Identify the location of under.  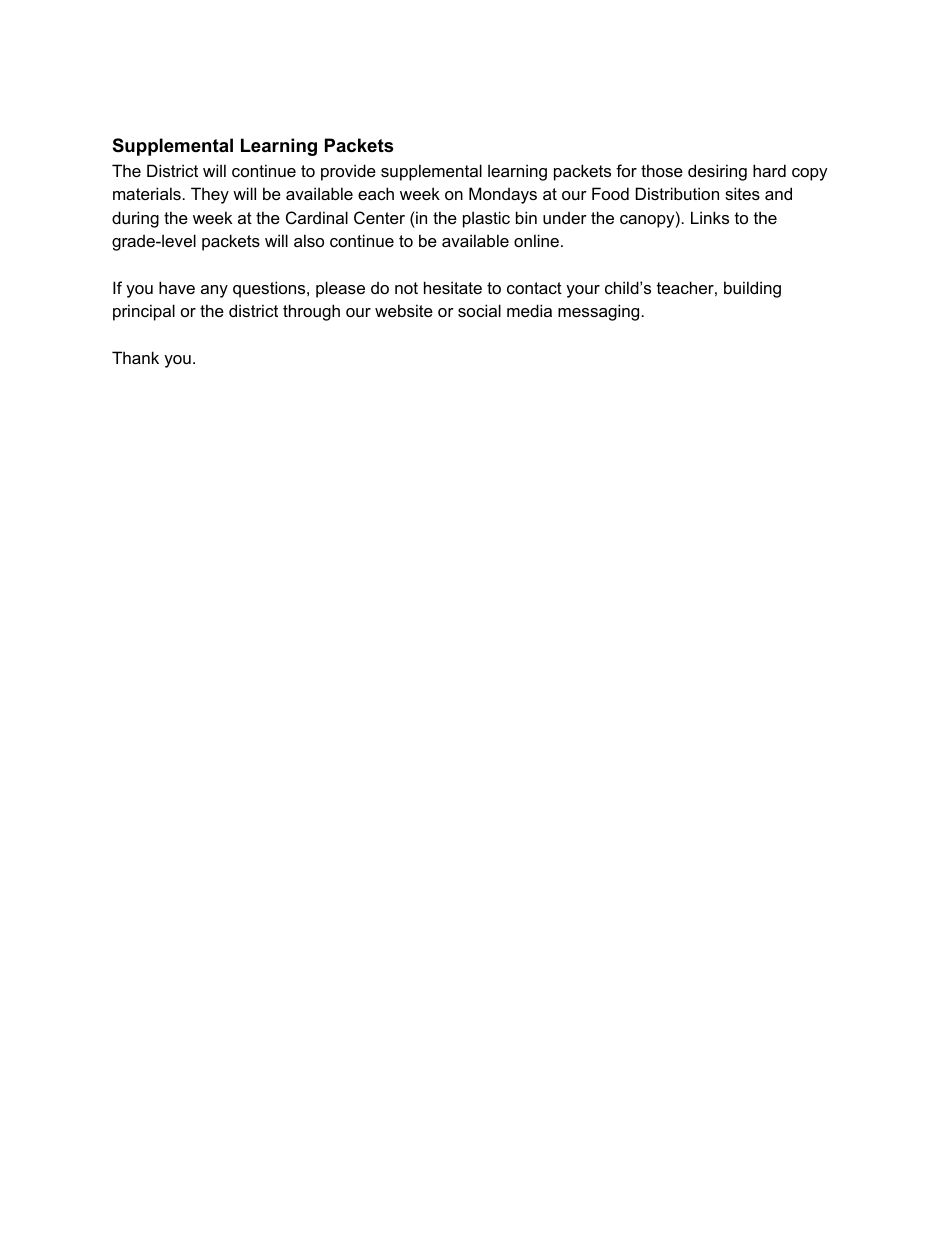
(565, 217).
